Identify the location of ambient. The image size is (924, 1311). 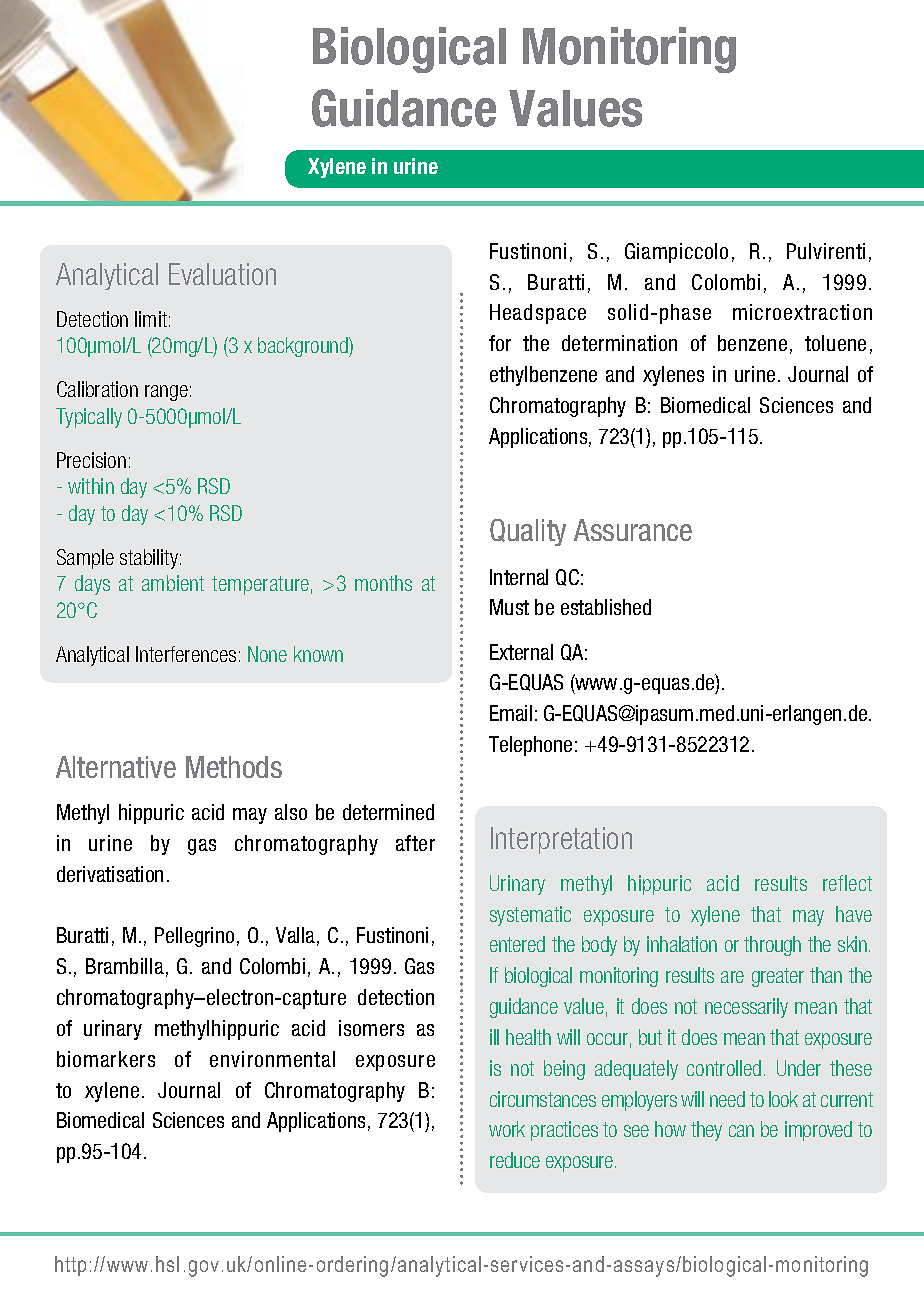
(173, 583).
